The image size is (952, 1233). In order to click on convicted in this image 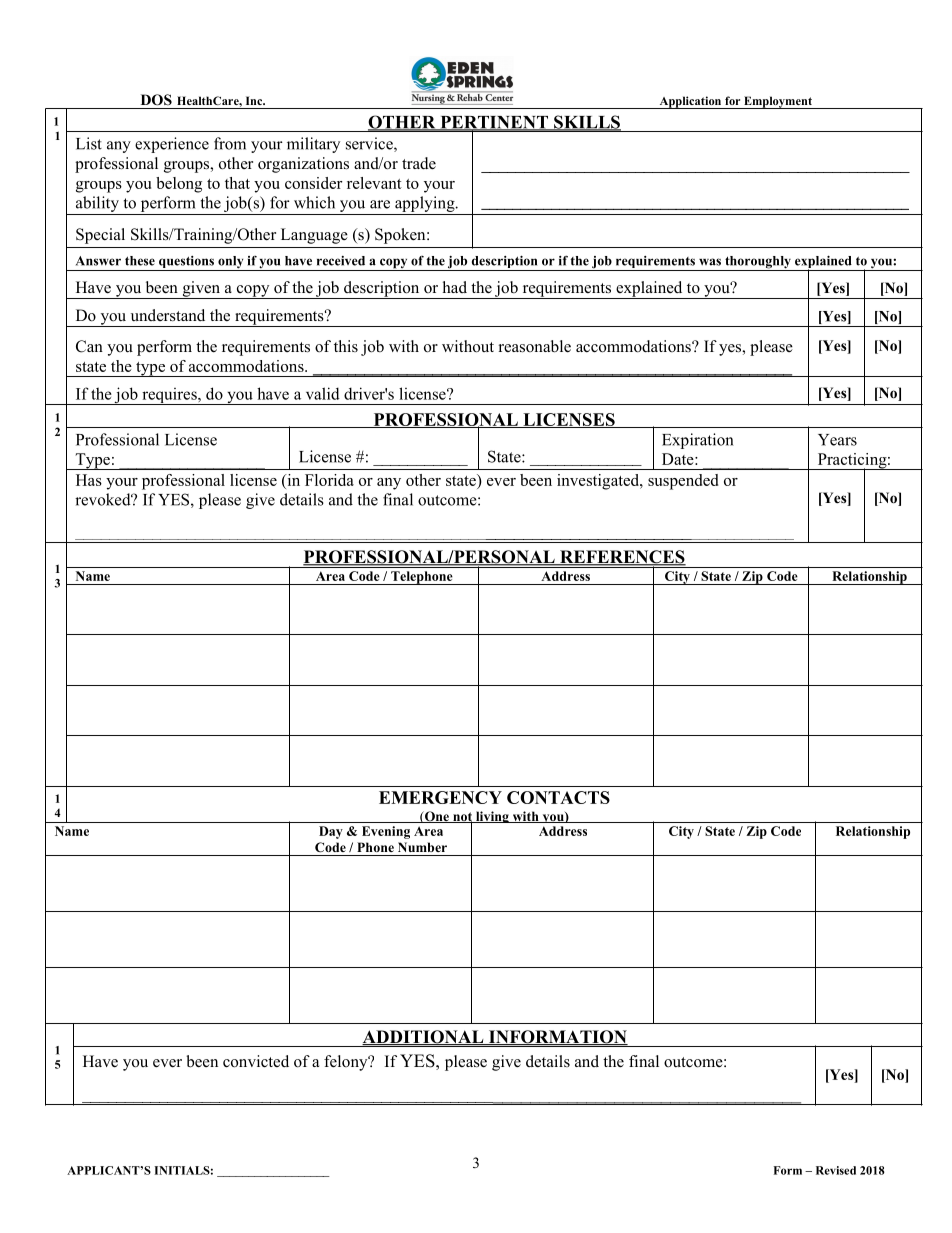, I will do `click(256, 1061)`.
